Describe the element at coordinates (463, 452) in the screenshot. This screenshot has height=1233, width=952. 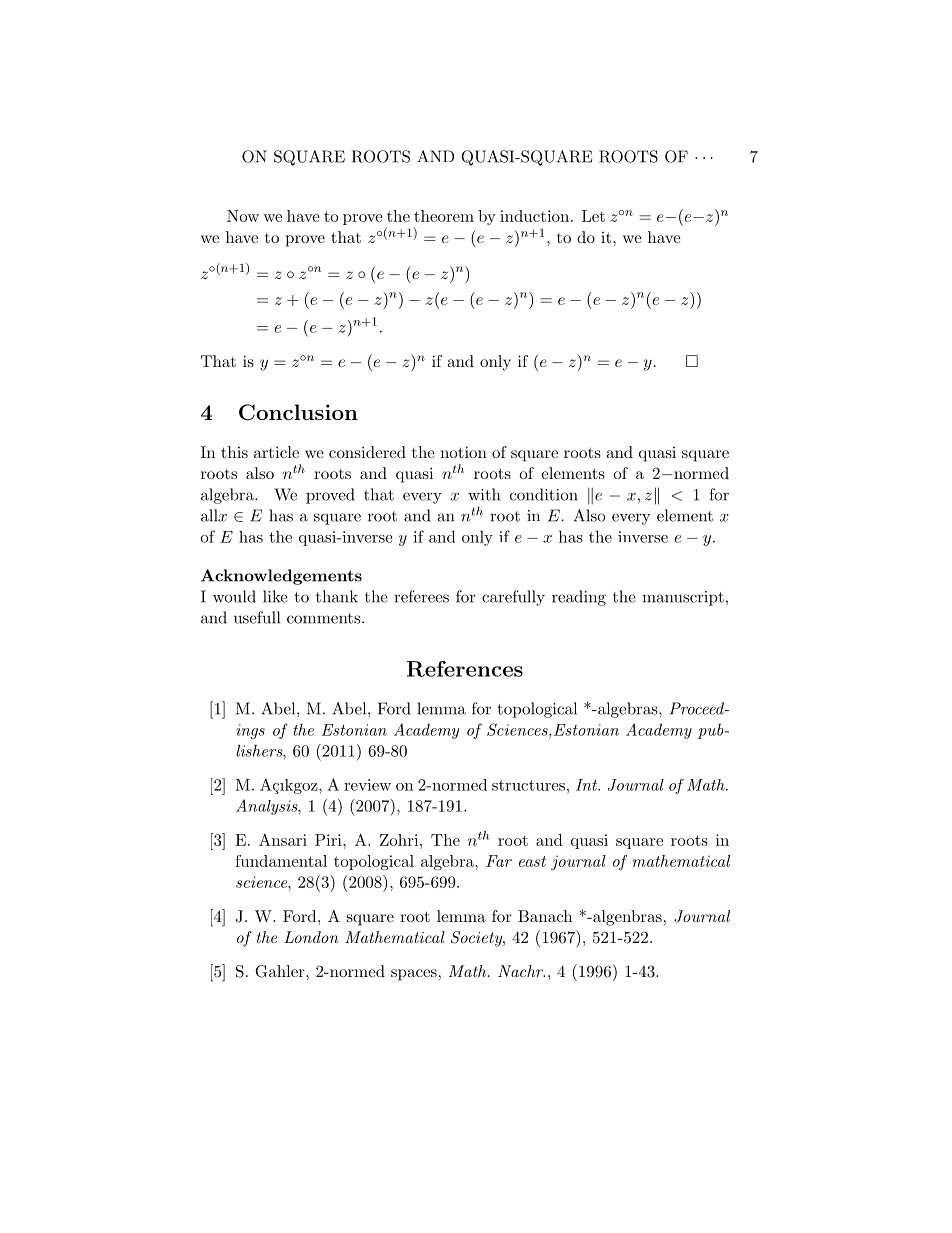
I see `notion` at that location.
